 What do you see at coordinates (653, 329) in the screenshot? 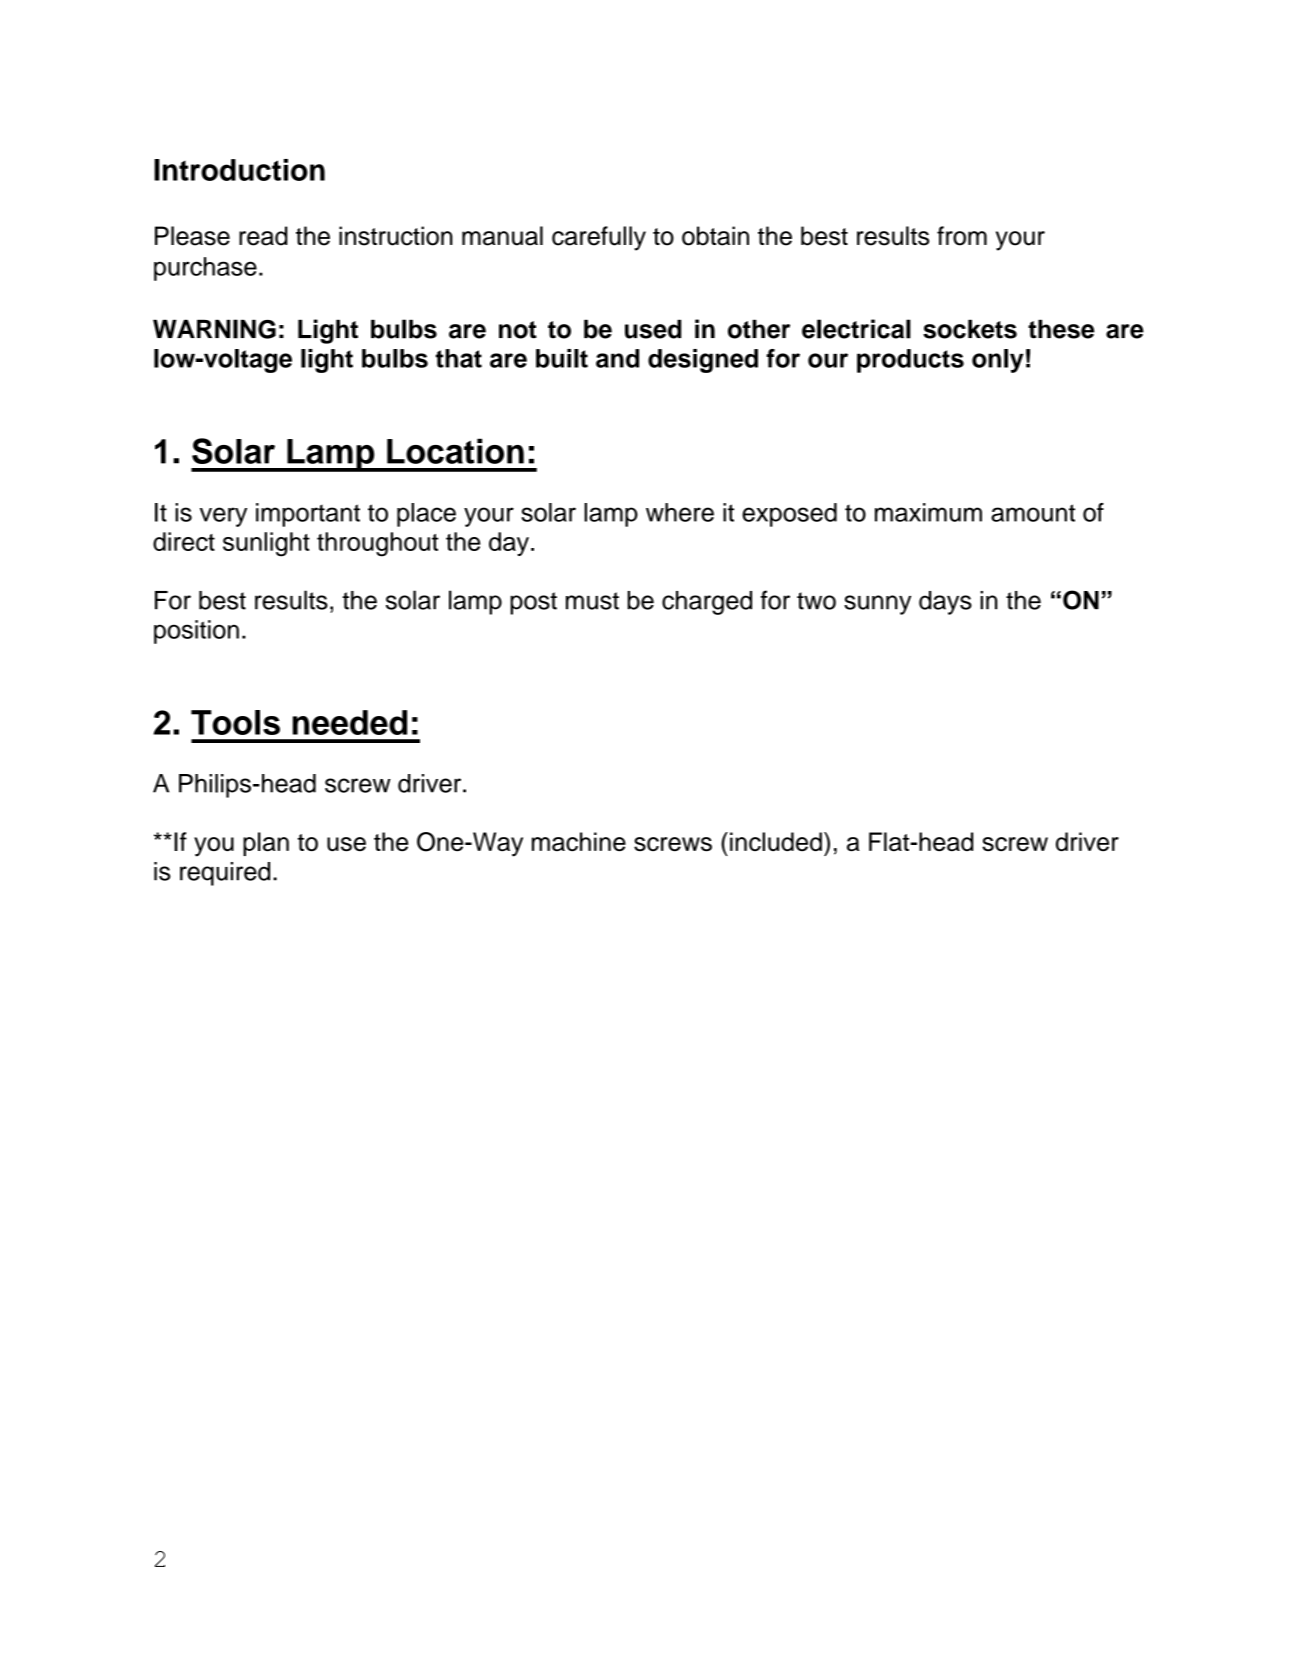
I see `used` at bounding box center [653, 329].
